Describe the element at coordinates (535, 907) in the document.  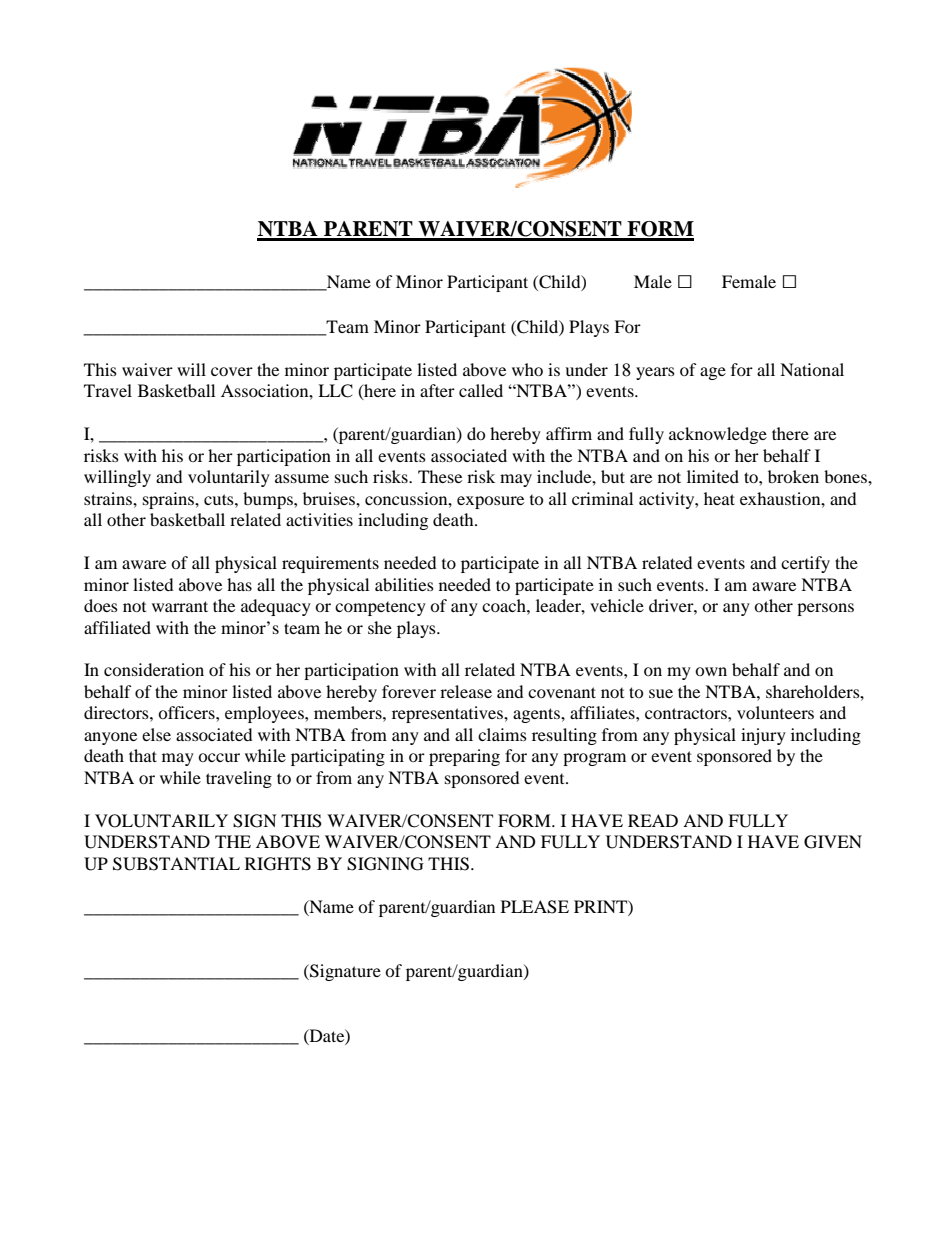
I see `PLEASE` at that location.
